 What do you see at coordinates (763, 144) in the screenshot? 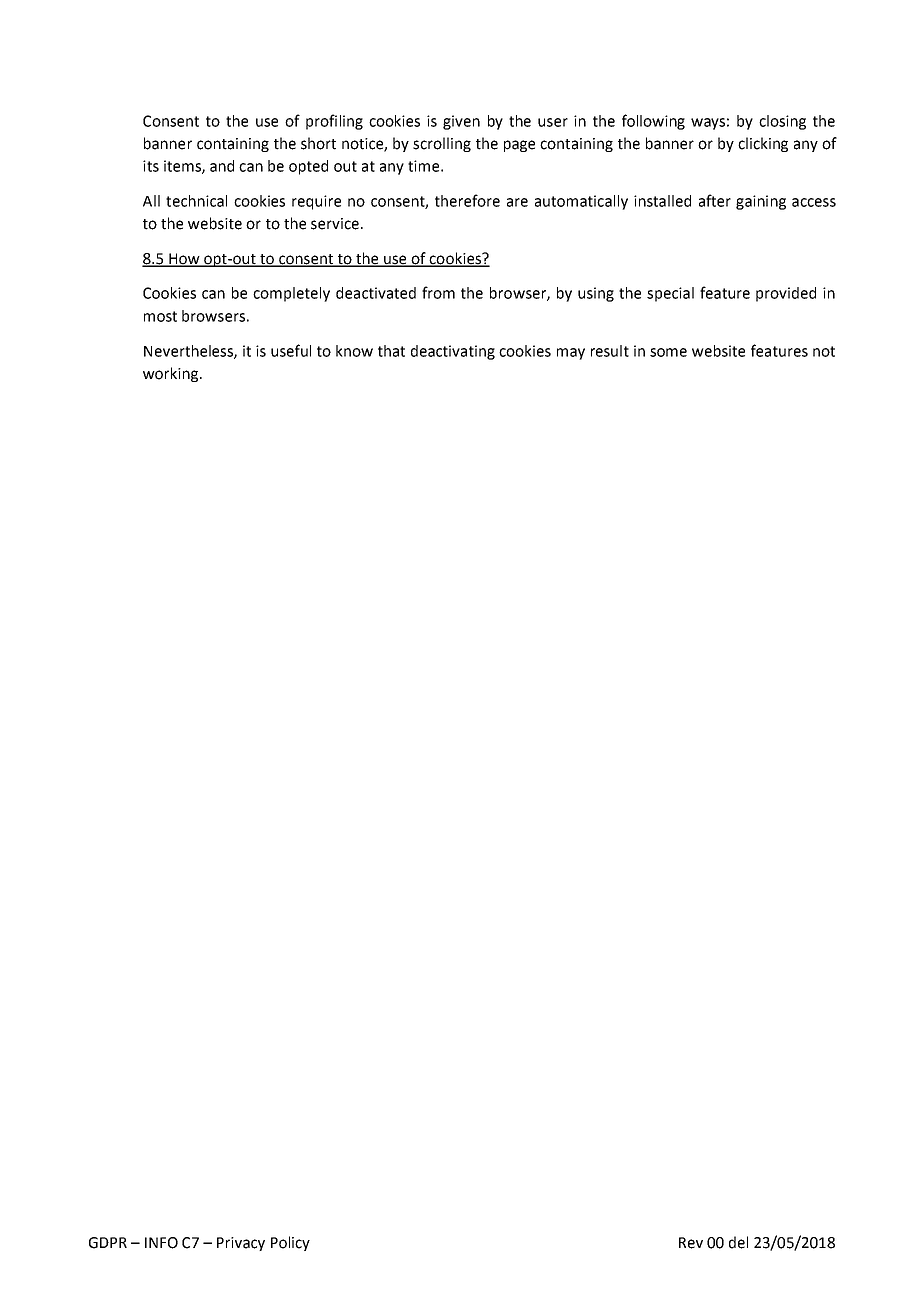
I see `clicking` at bounding box center [763, 144].
